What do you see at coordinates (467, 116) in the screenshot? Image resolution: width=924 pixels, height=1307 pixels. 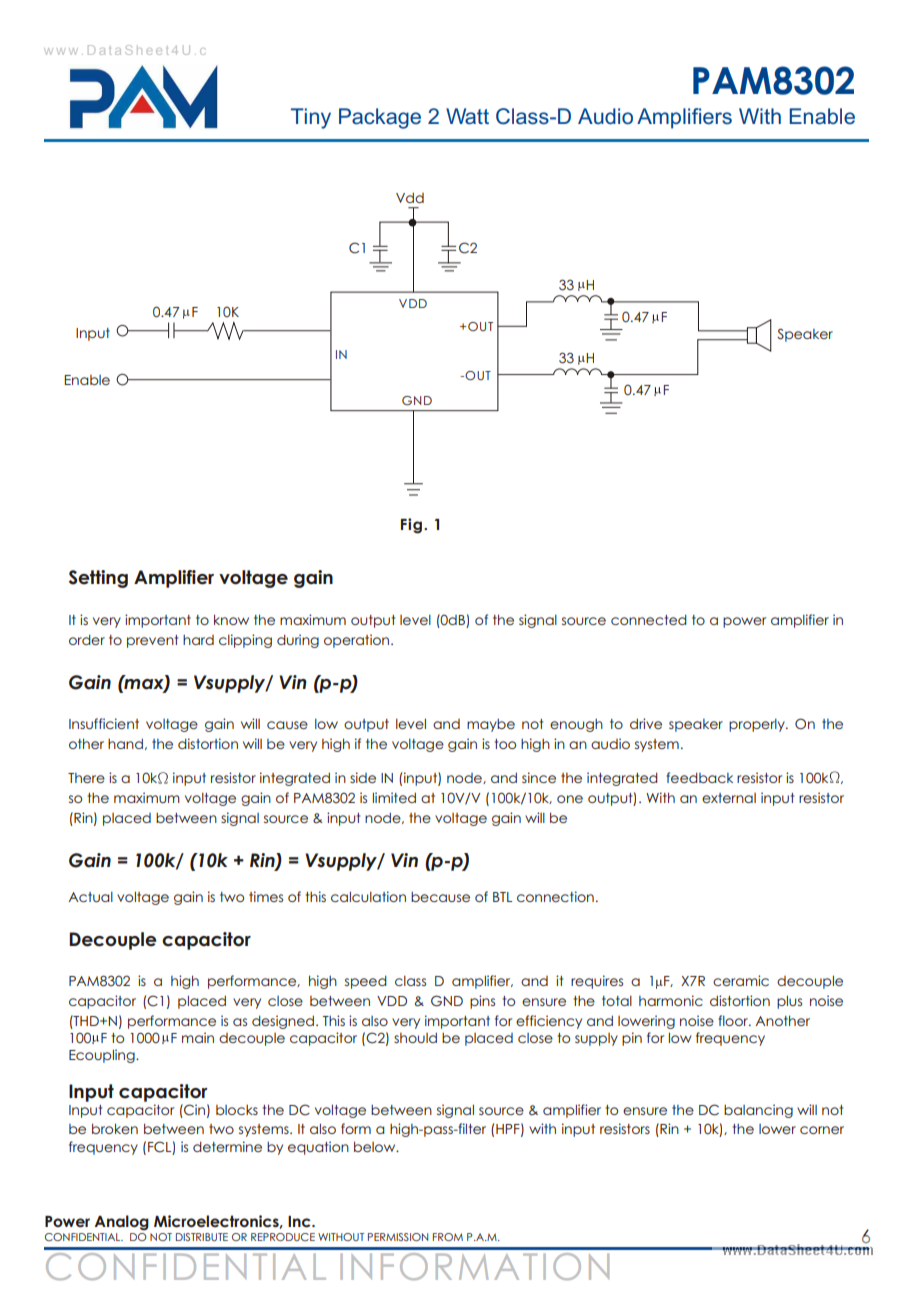 I see `Watt` at bounding box center [467, 116].
